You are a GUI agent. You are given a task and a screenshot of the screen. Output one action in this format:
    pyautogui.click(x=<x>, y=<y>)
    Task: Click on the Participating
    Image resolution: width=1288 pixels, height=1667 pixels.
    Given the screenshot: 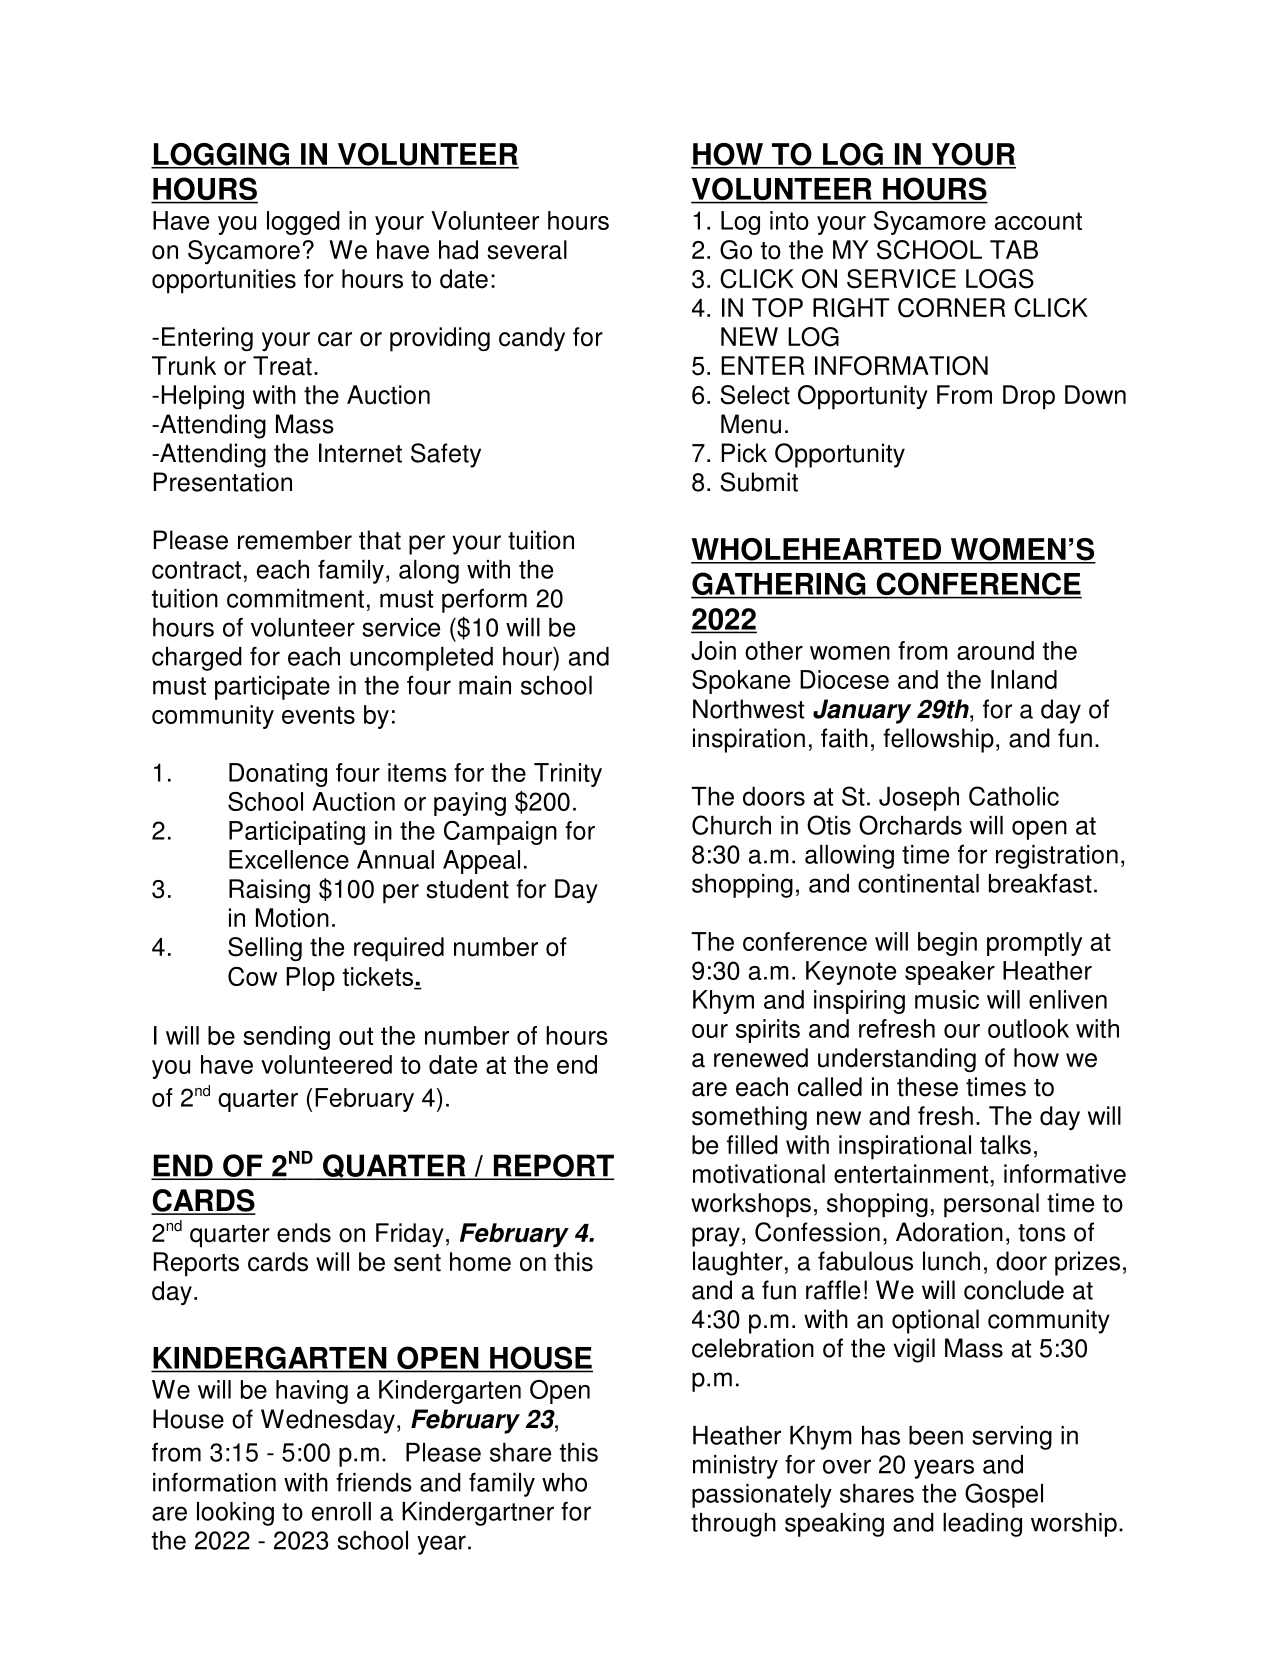 What is the action you would take?
    pyautogui.click(x=297, y=833)
